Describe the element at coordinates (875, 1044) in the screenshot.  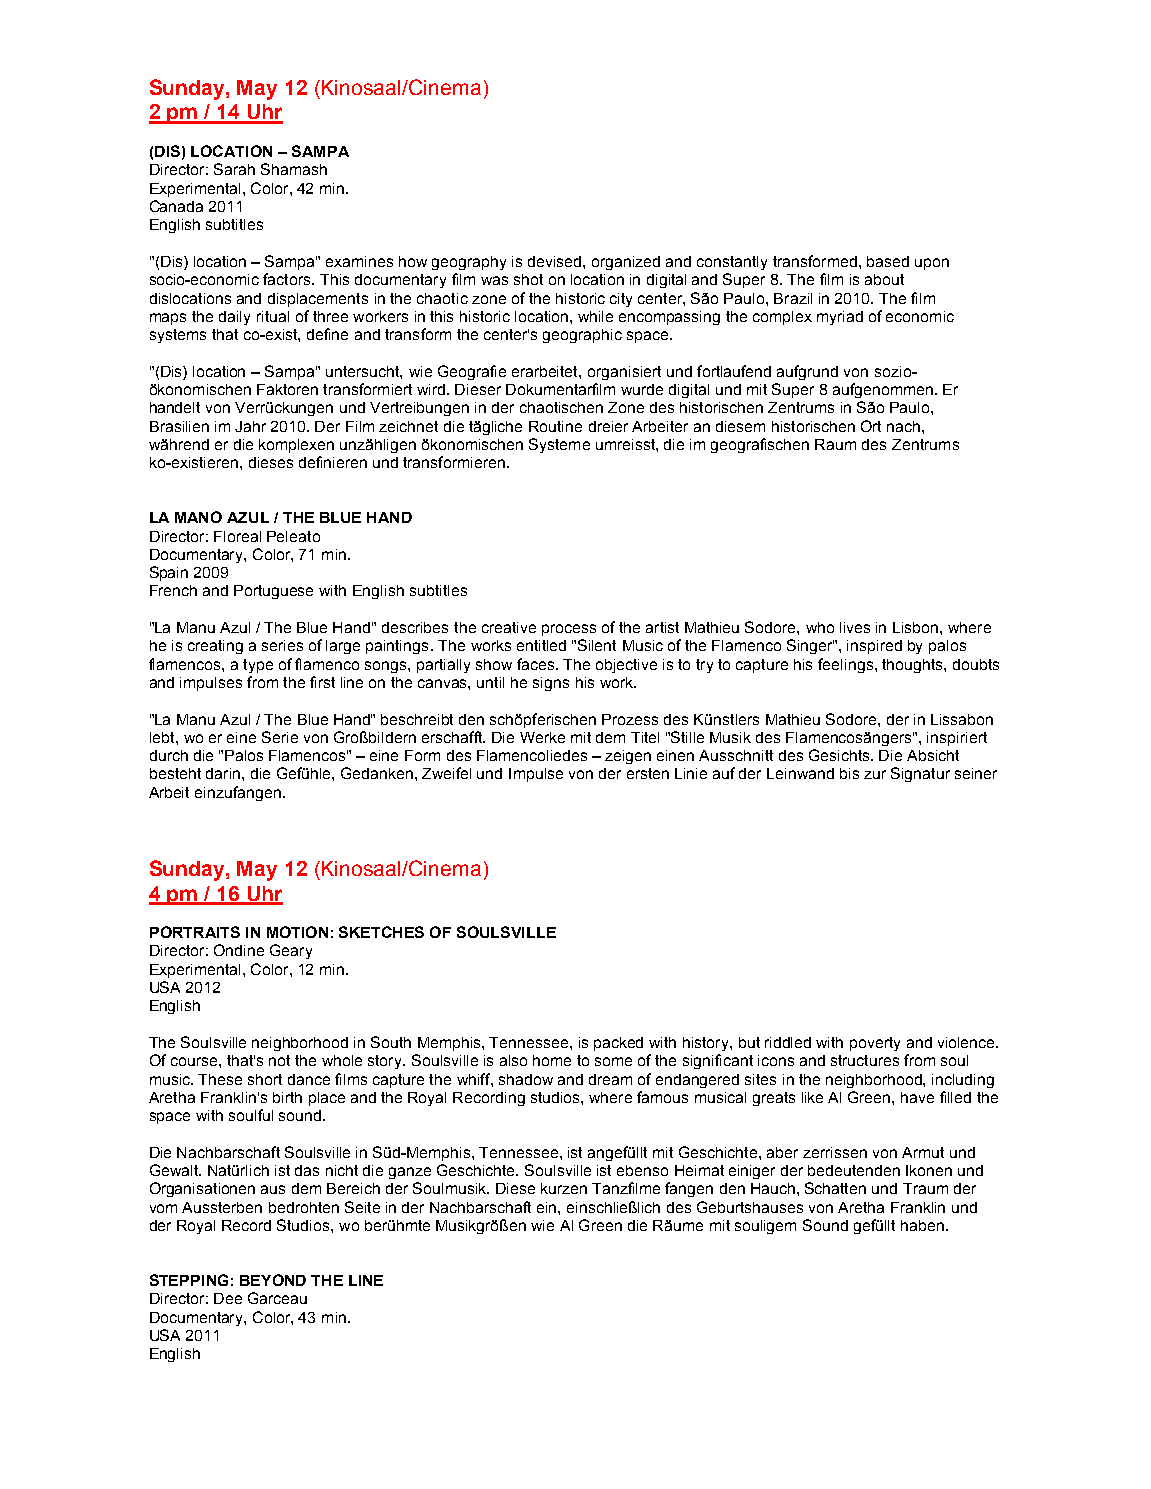
I see `poverty` at that location.
